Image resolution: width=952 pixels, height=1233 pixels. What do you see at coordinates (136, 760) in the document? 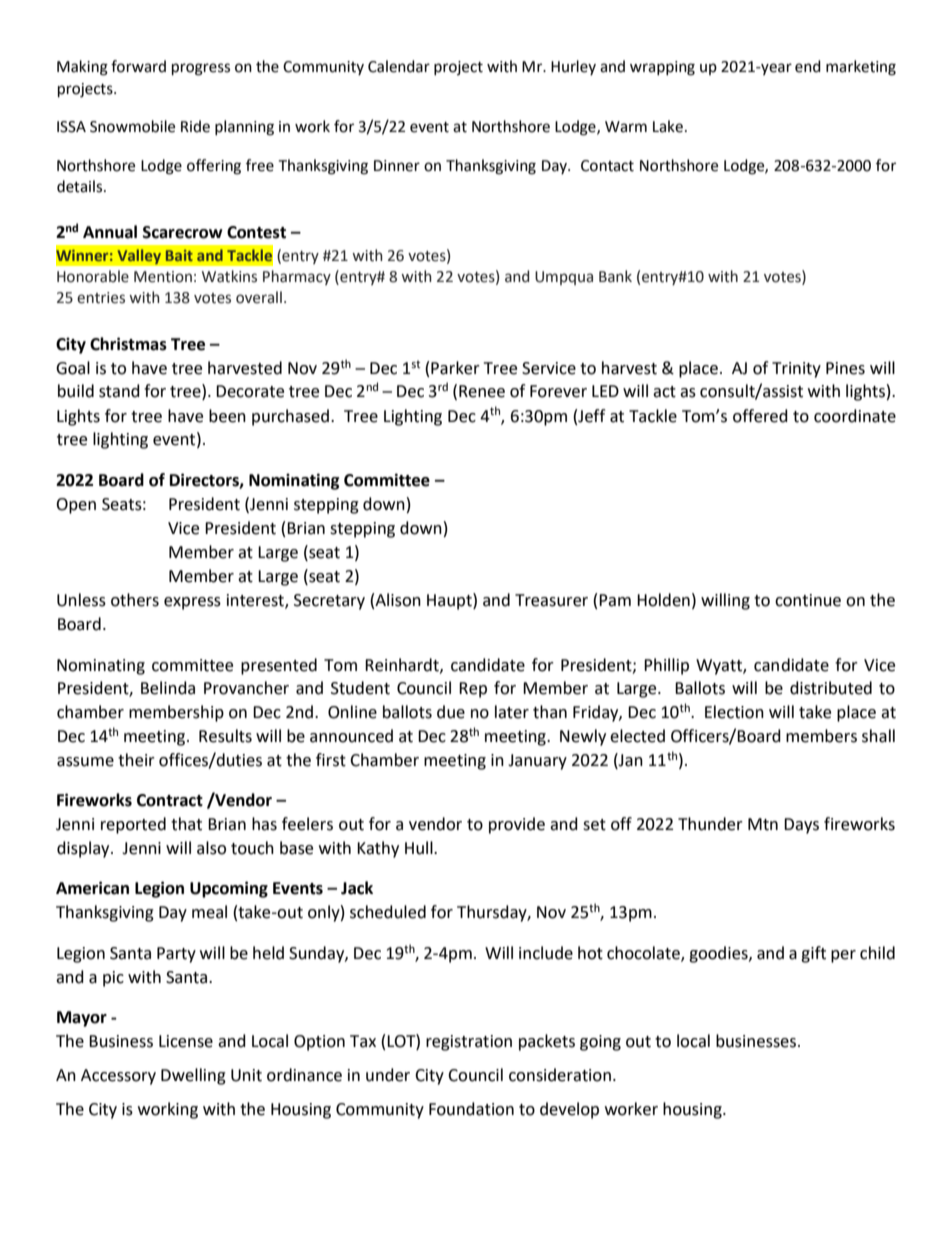
I see `their` at bounding box center [136, 760].
